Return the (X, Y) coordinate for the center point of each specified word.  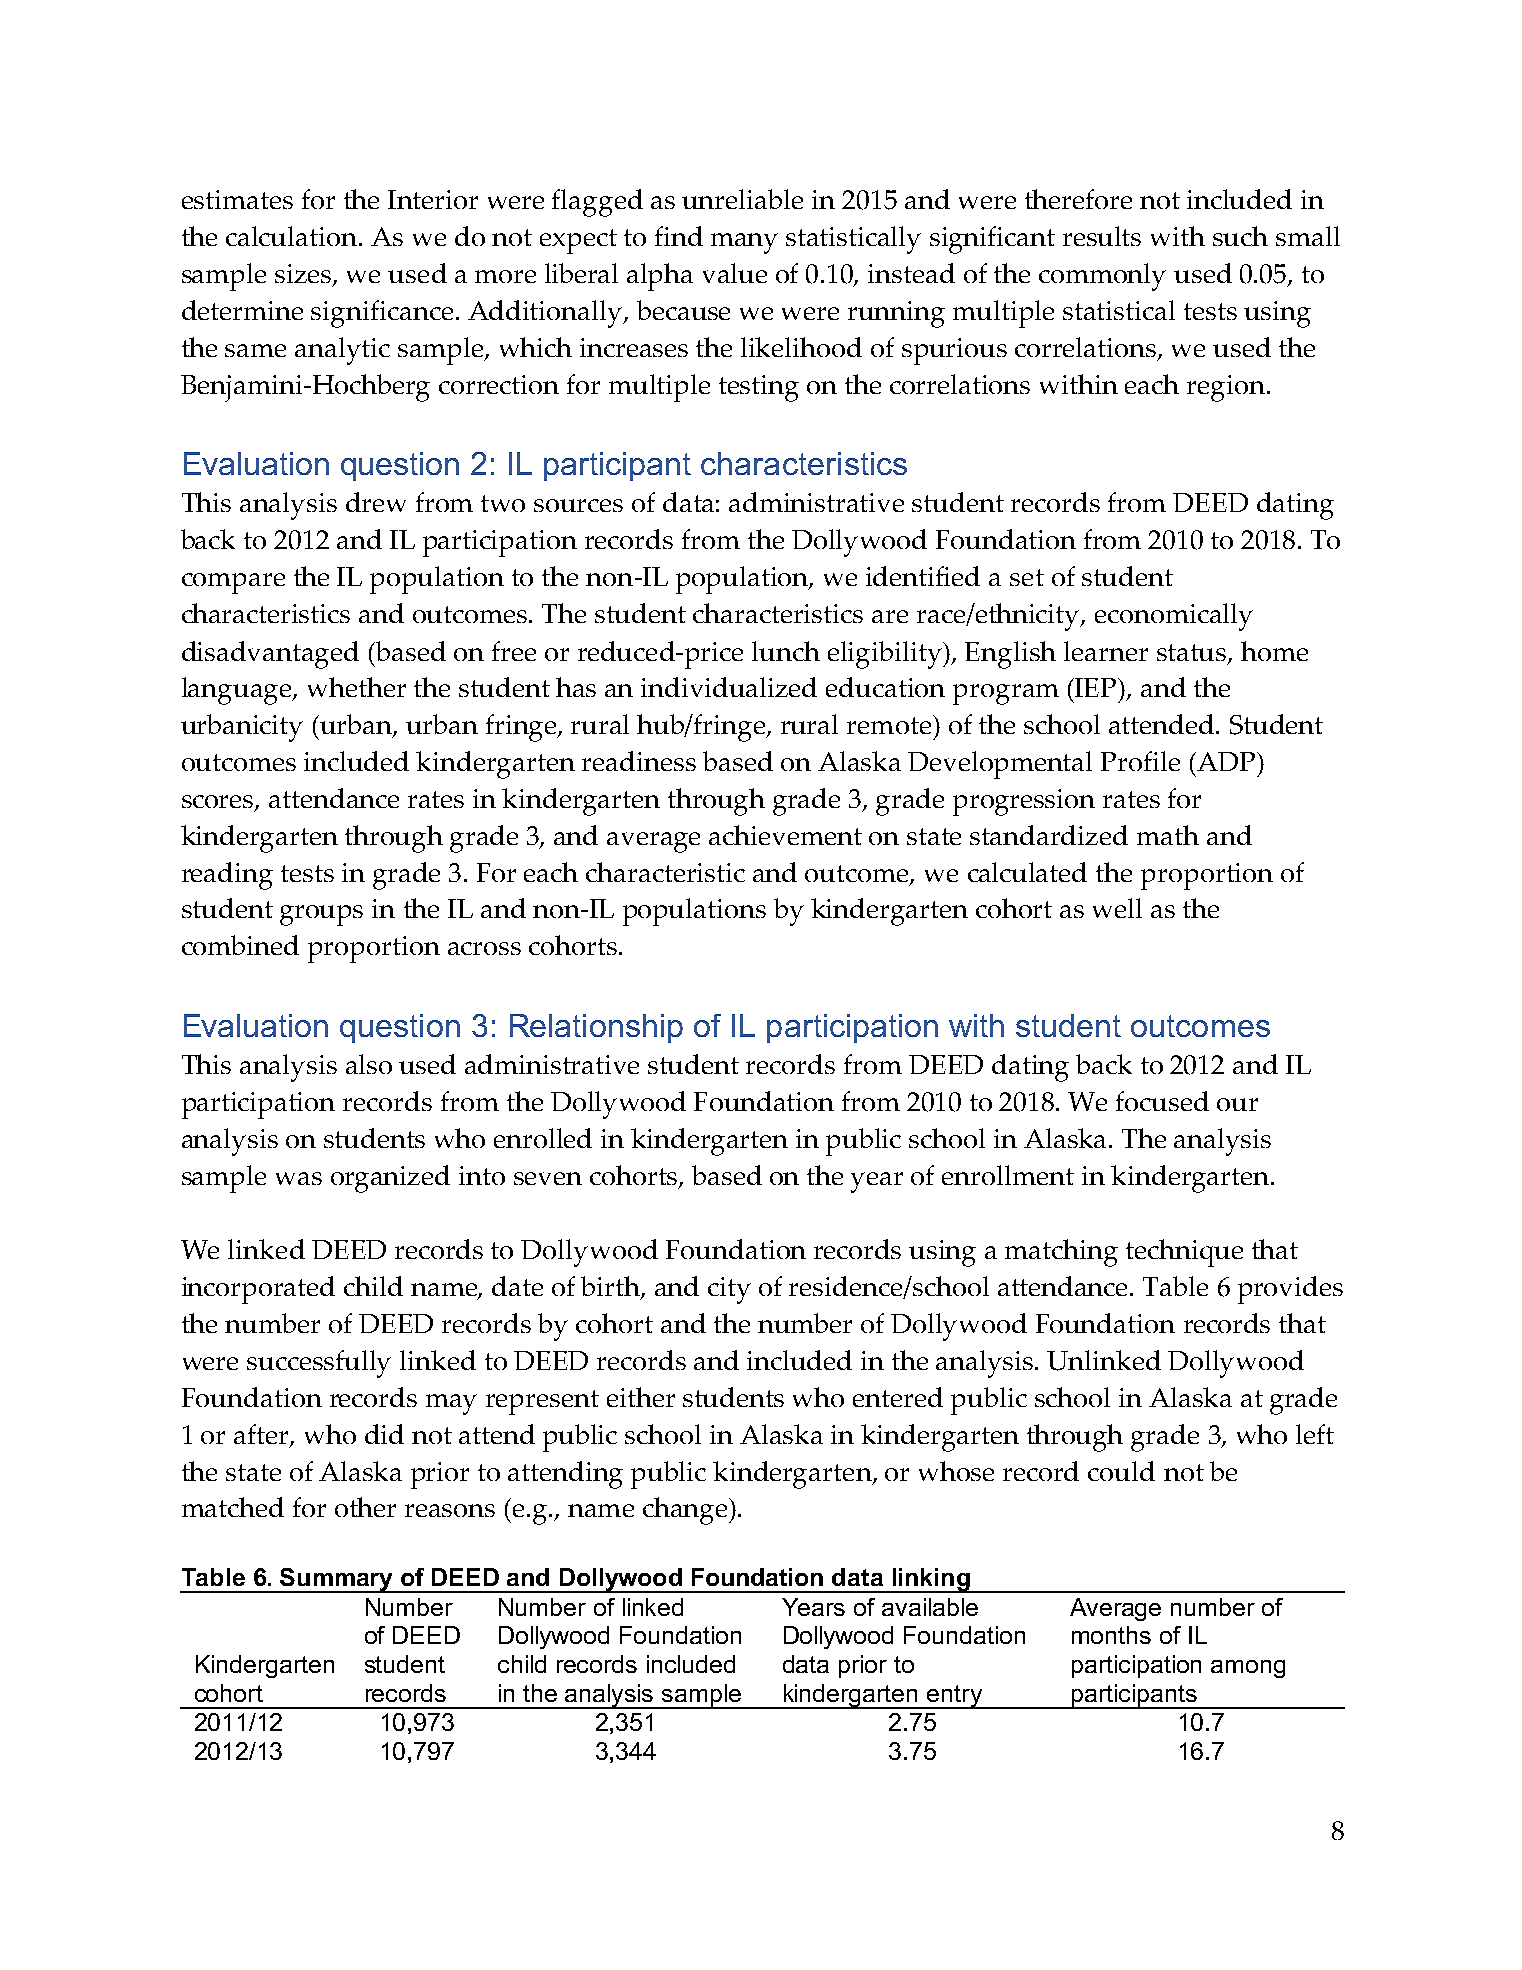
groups (321, 915)
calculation (291, 236)
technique (1184, 1253)
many (744, 243)
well (1117, 908)
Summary (337, 1580)
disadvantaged (270, 655)
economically (1174, 617)
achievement (785, 835)
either (641, 1397)
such (1240, 236)
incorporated (258, 1290)
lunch (786, 651)
